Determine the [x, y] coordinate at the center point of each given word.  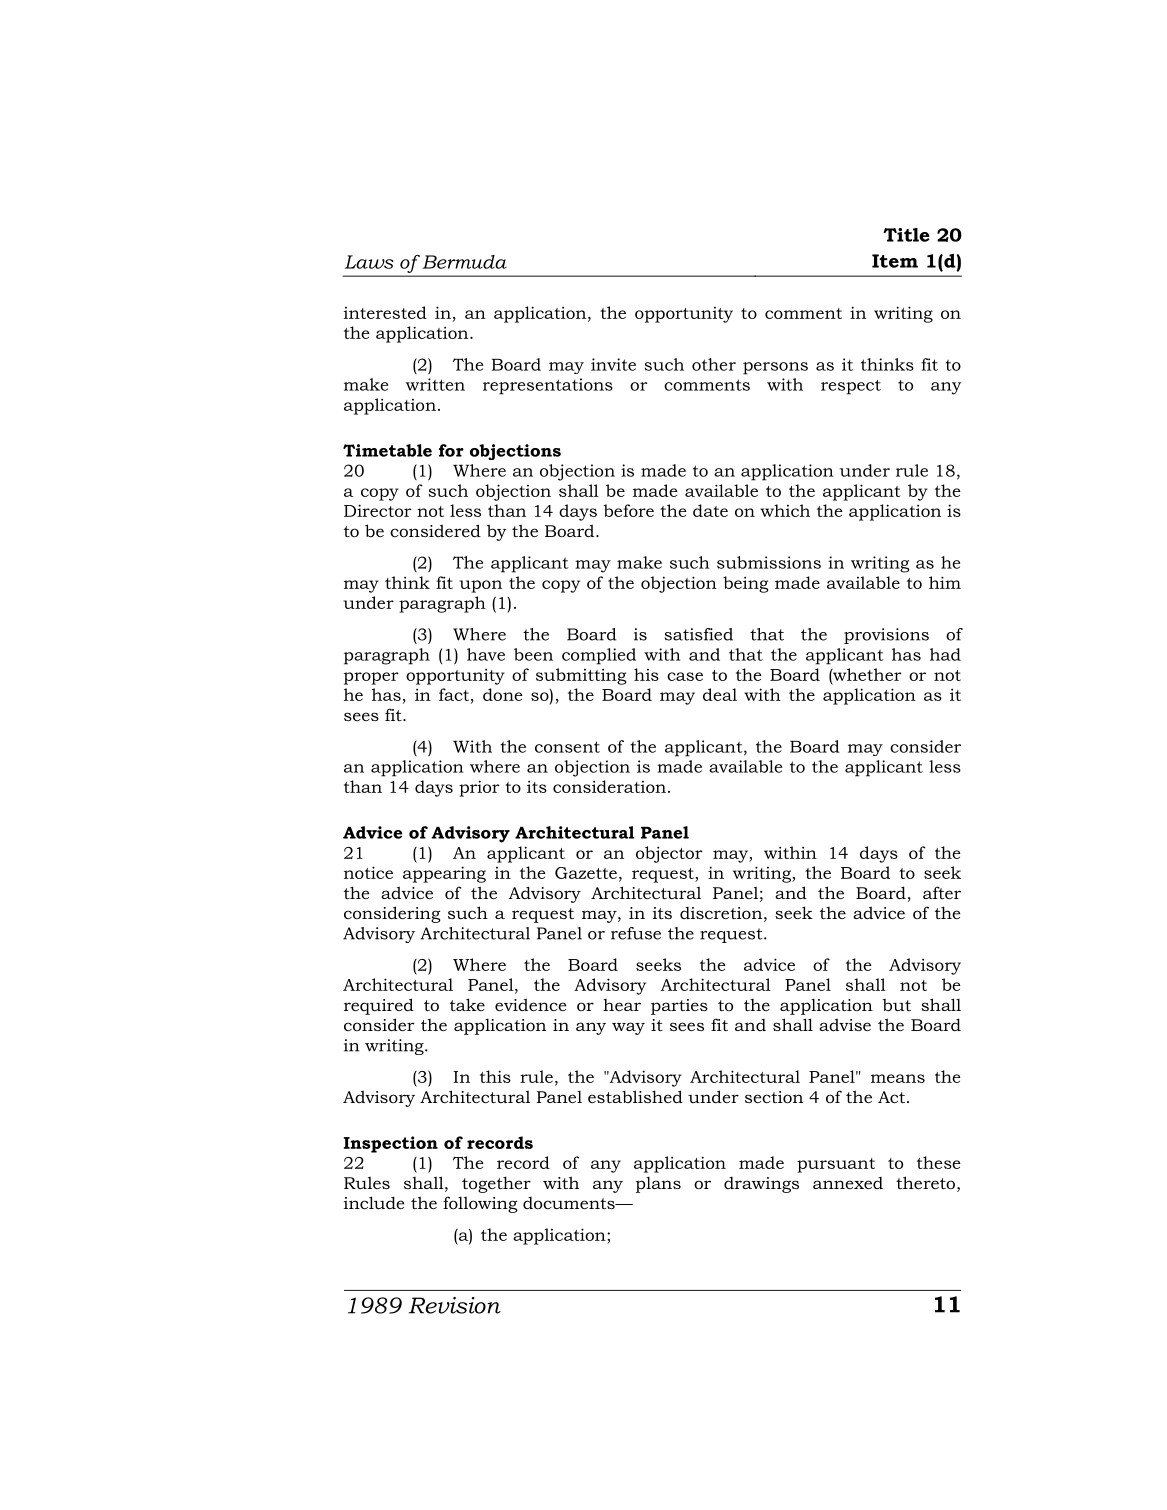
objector [669, 854]
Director [378, 510]
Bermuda [464, 262]
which [785, 510]
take [467, 1004]
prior [479, 788]
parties [679, 1007]
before [629, 510]
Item [895, 261]
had [945, 654]
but [897, 1005]
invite [613, 364]
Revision [455, 1305]
